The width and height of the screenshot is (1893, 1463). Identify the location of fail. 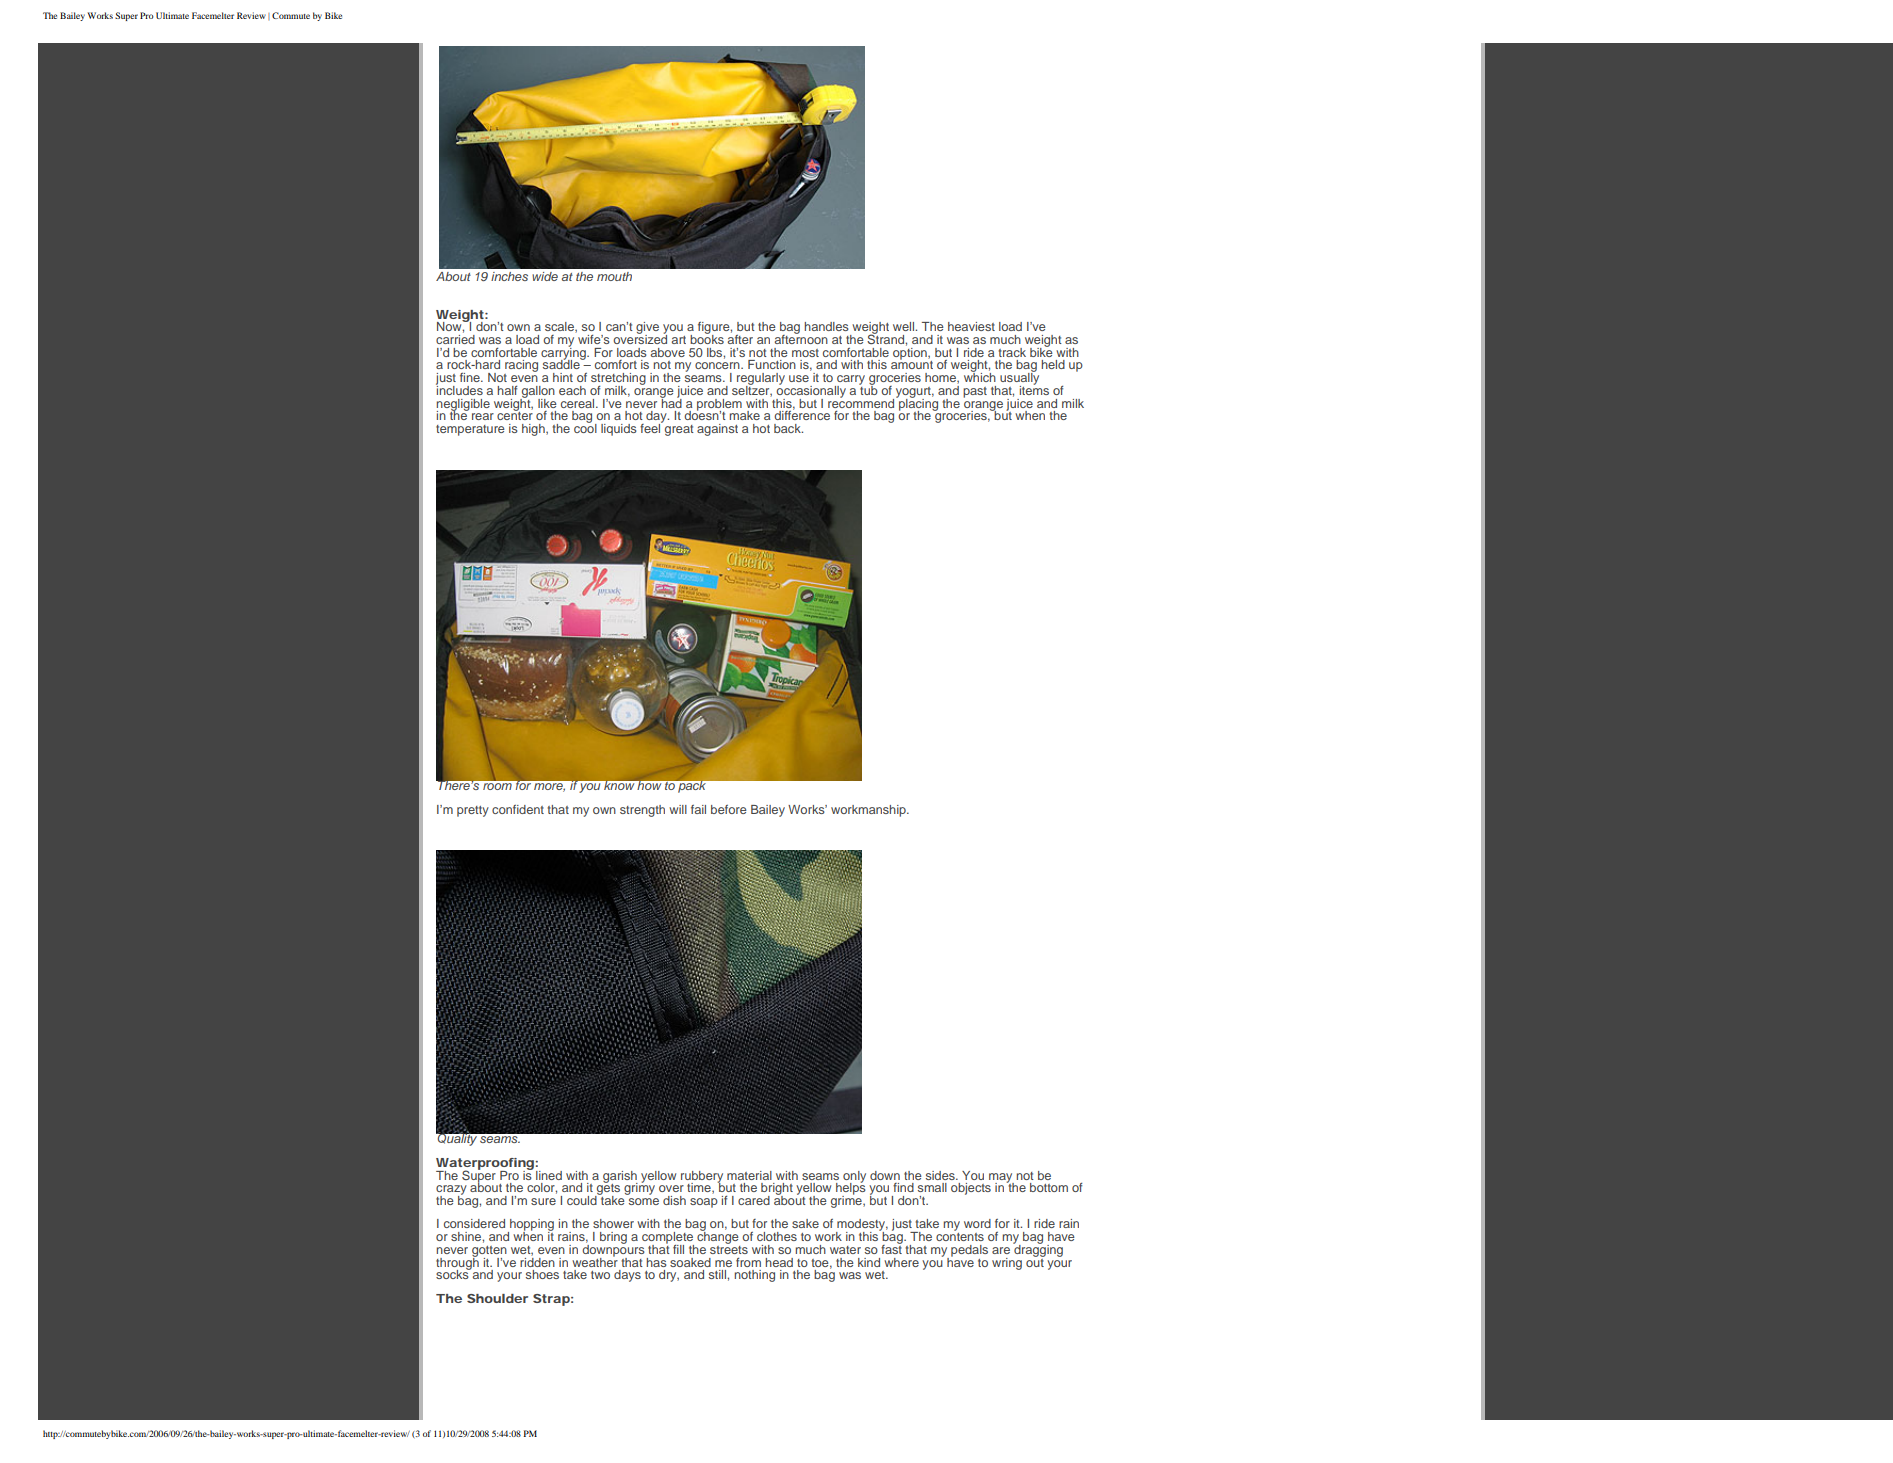
(698, 809).
